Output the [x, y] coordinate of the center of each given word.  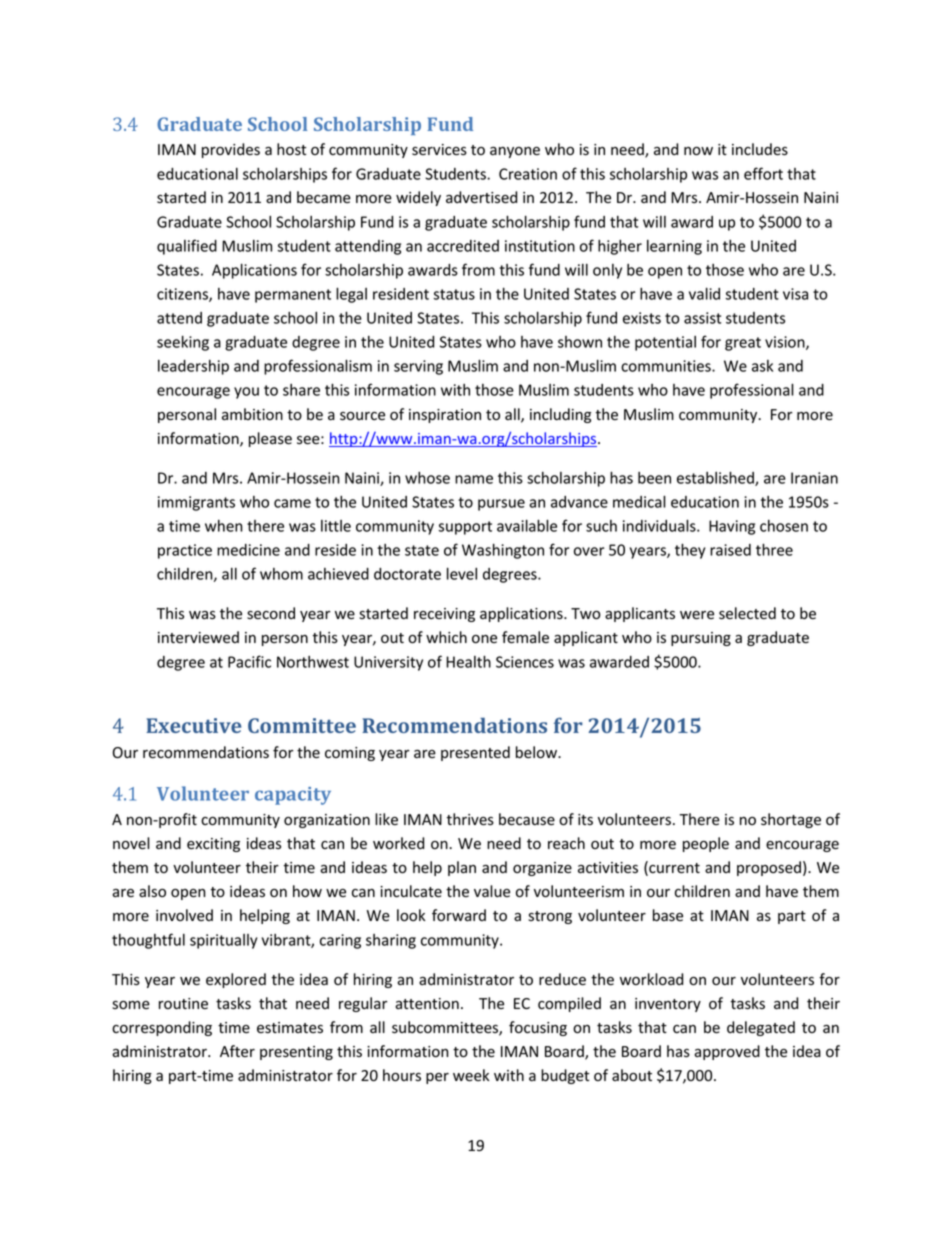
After [237, 1051]
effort [763, 173]
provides [231, 150]
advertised [481, 197]
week [471, 1075]
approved [727, 1052]
